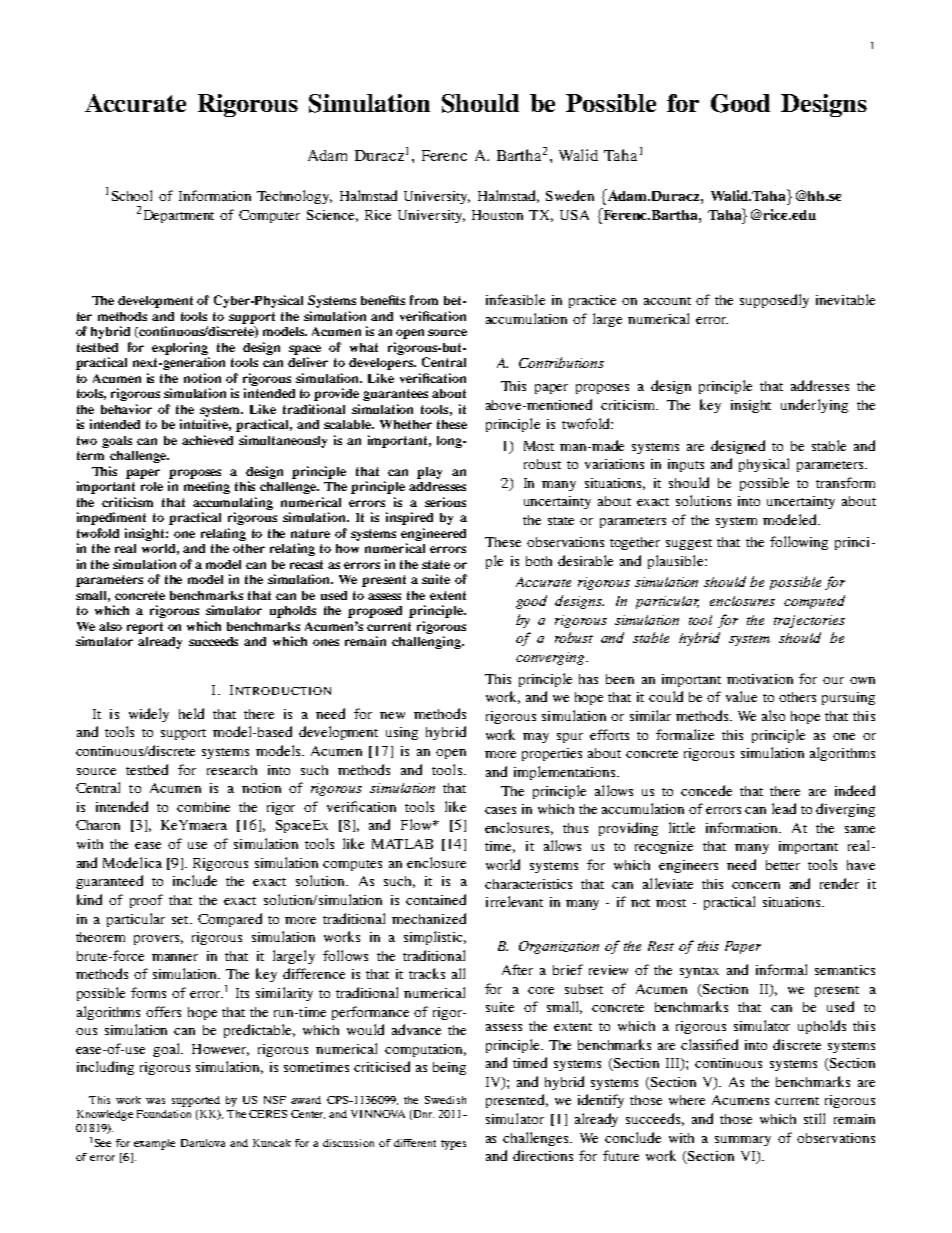 This page has width=952, height=1233. I want to click on types, so click(453, 1145).
